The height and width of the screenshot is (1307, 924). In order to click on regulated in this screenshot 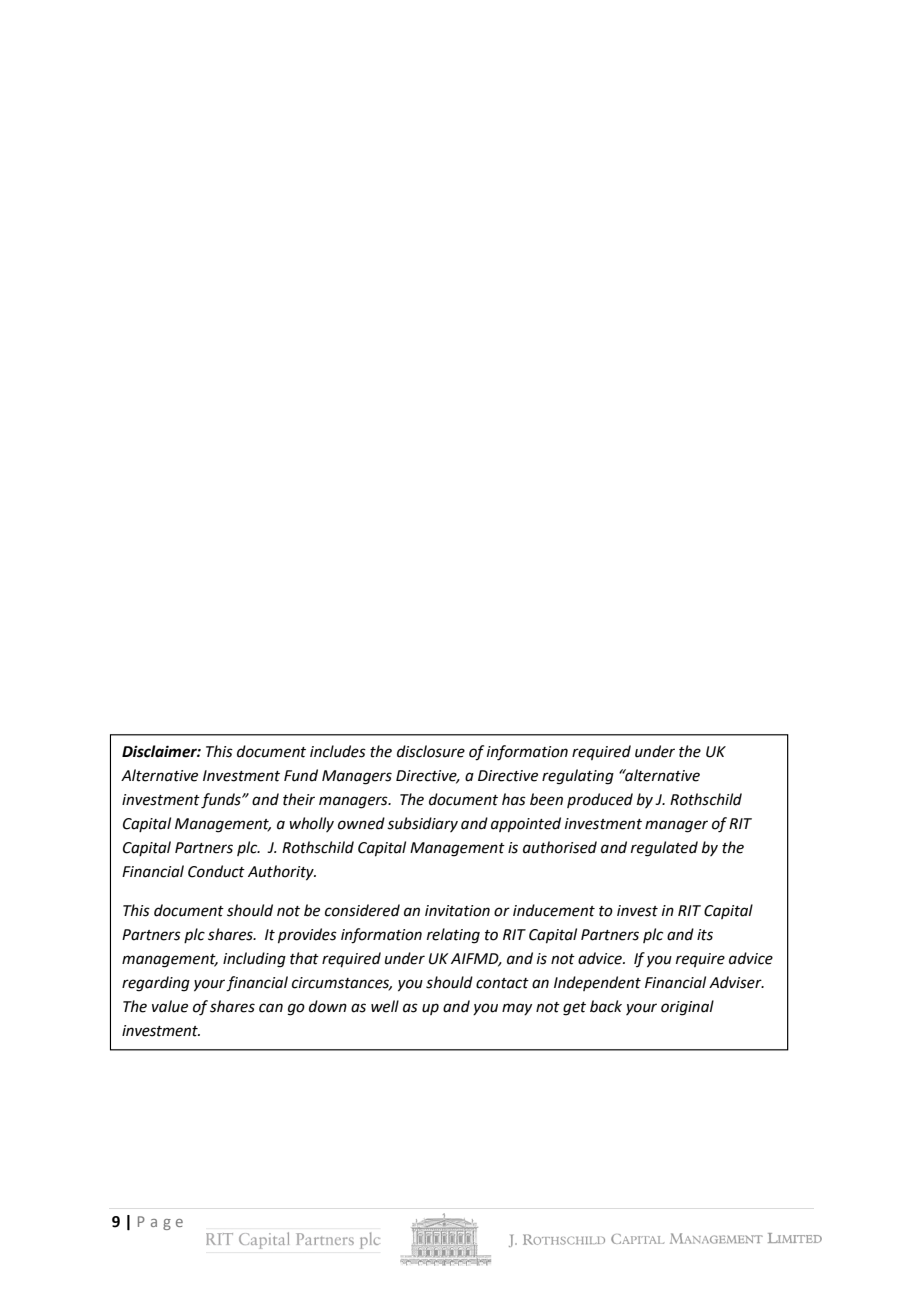, I will do `click(664, 849)`.
